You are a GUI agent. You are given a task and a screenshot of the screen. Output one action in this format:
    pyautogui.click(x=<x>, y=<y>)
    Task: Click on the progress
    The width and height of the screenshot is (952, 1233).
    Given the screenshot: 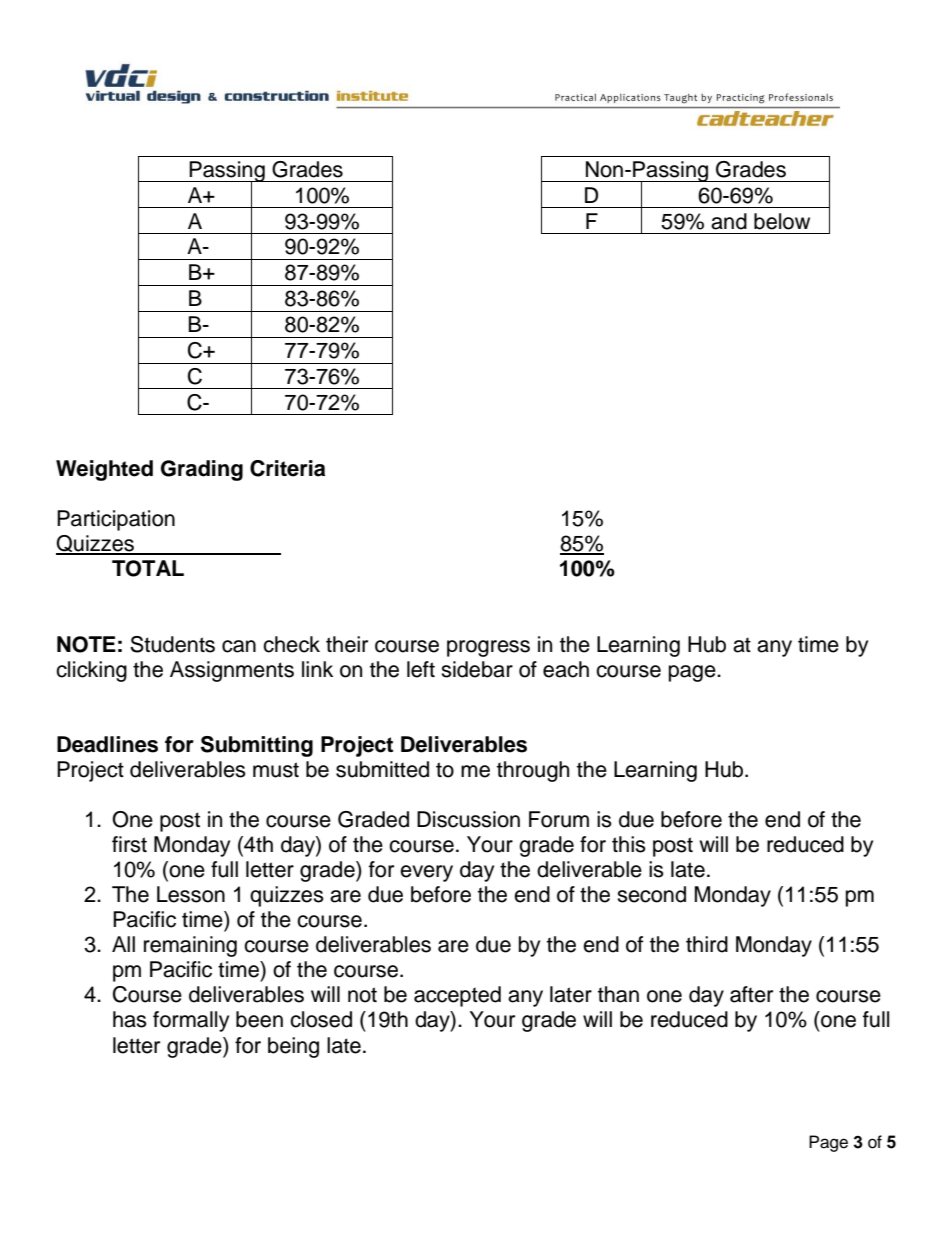 What is the action you would take?
    pyautogui.click(x=488, y=648)
